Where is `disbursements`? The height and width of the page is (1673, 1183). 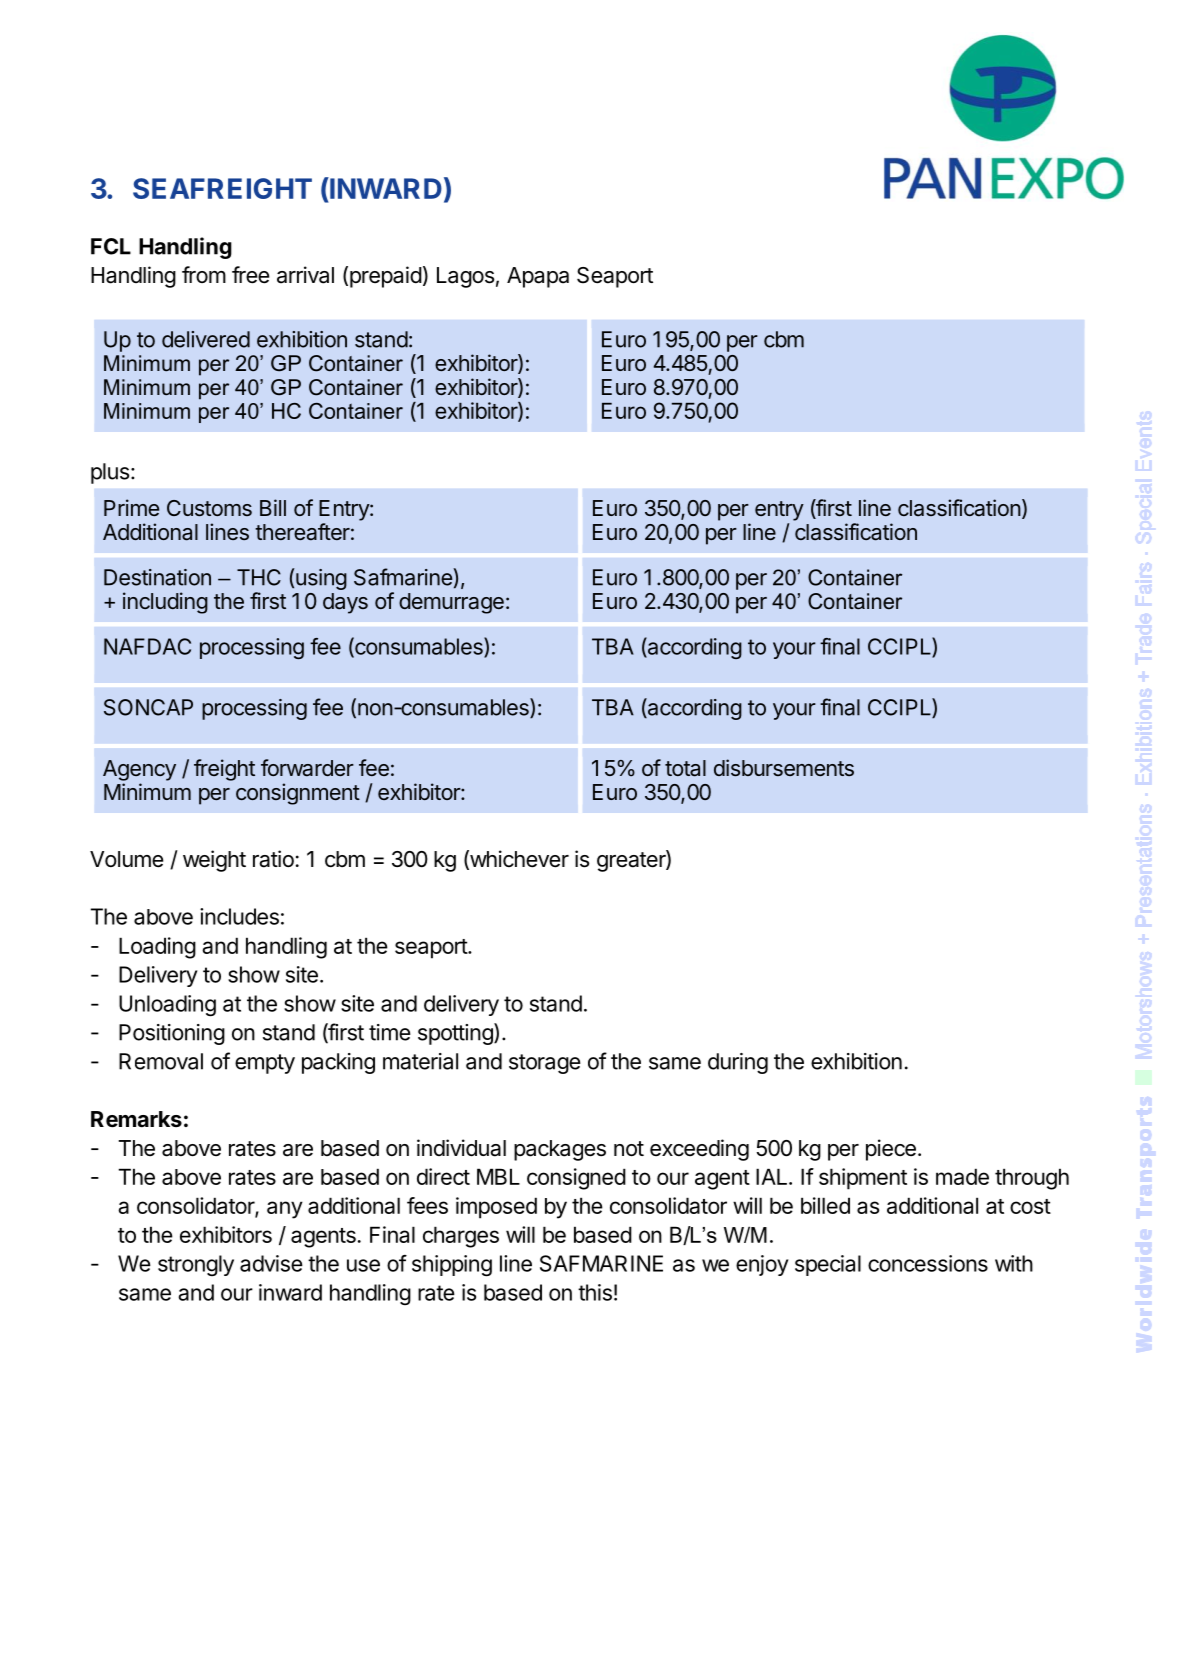
disbursements is located at coordinates (784, 768).
